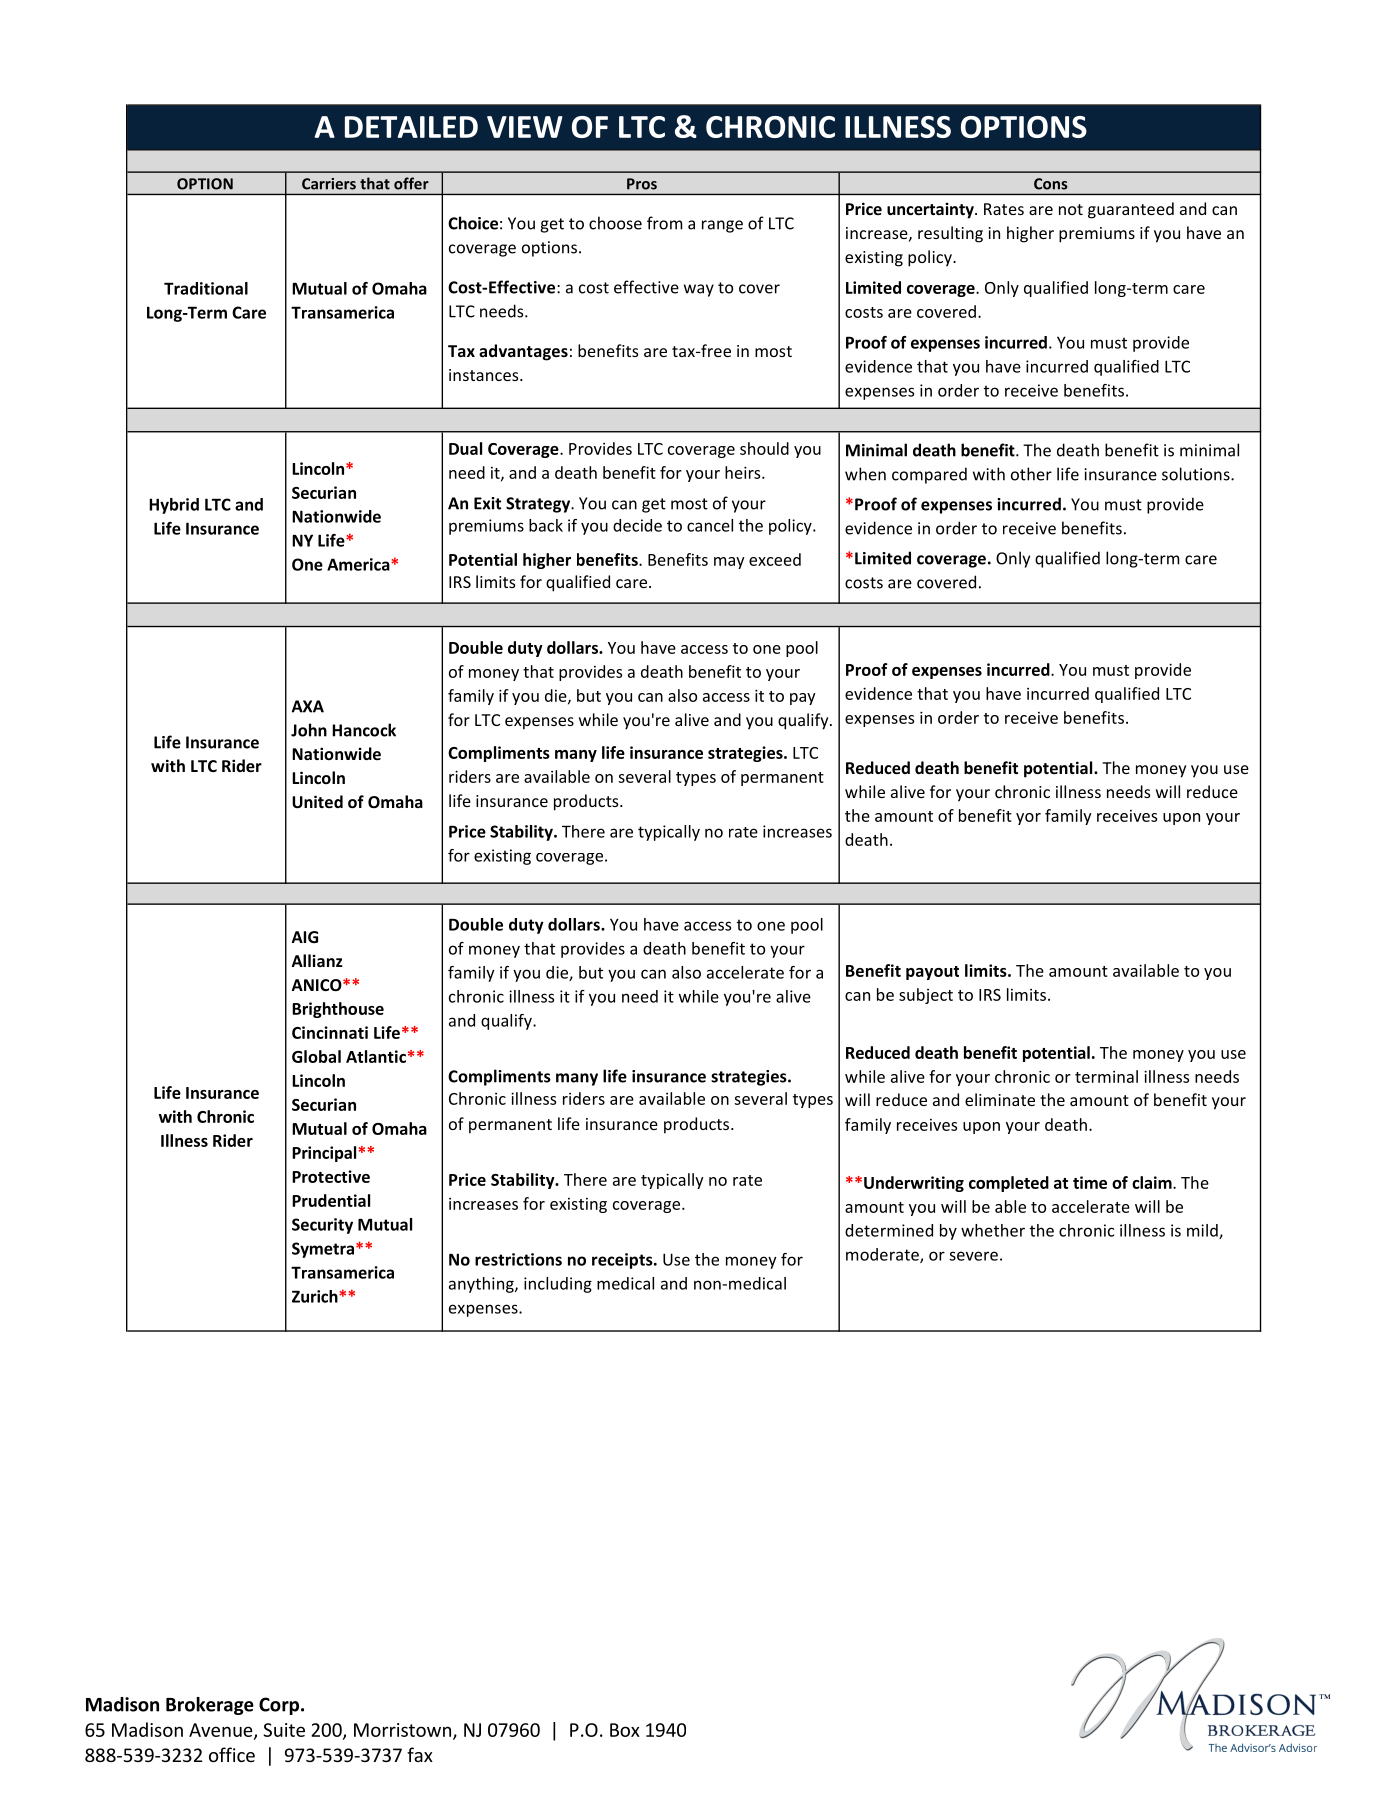  I want to click on AIG, so click(305, 937).
